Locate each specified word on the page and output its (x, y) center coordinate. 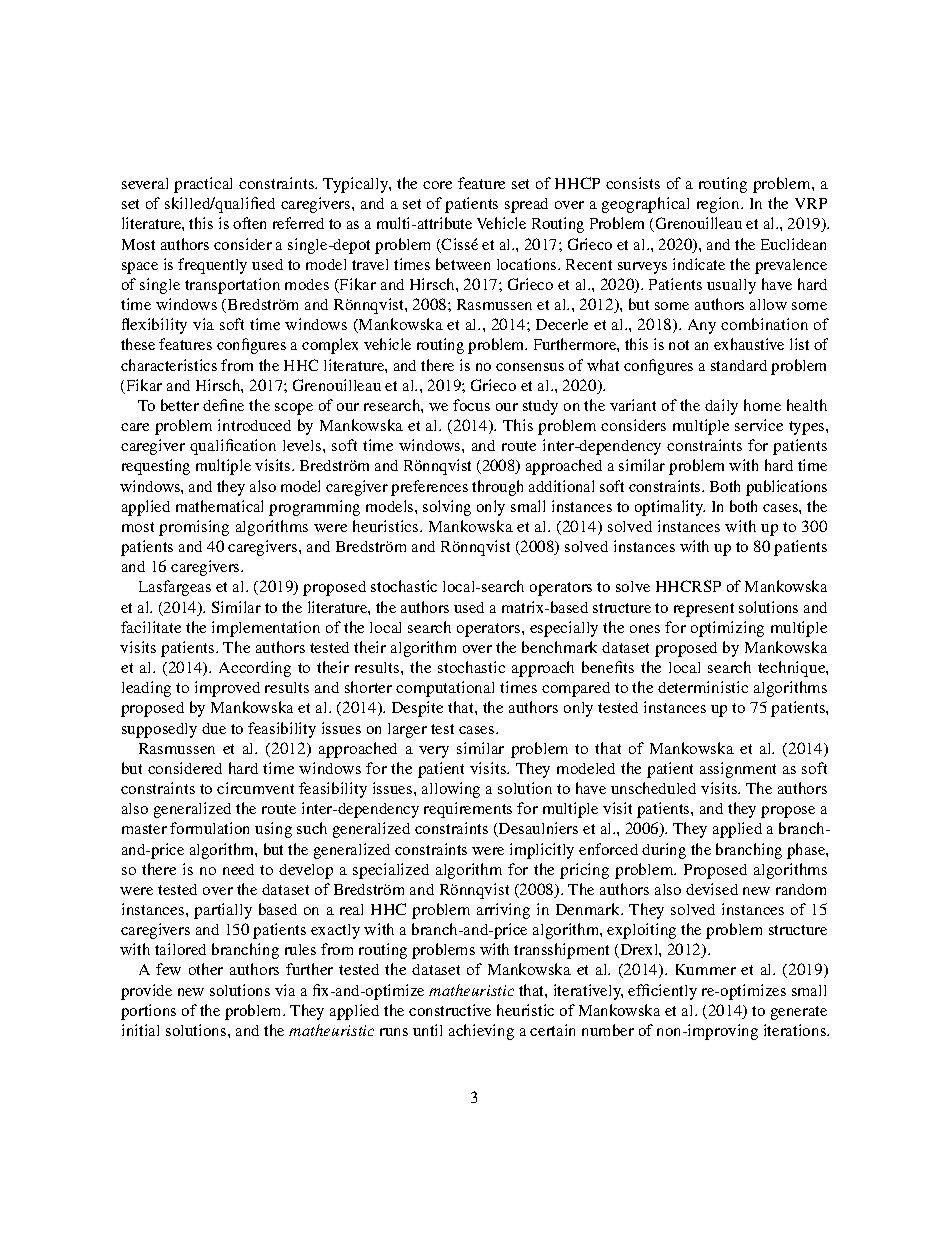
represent (704, 610)
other (206, 969)
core (437, 185)
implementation (266, 629)
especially (564, 629)
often (249, 223)
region (719, 205)
